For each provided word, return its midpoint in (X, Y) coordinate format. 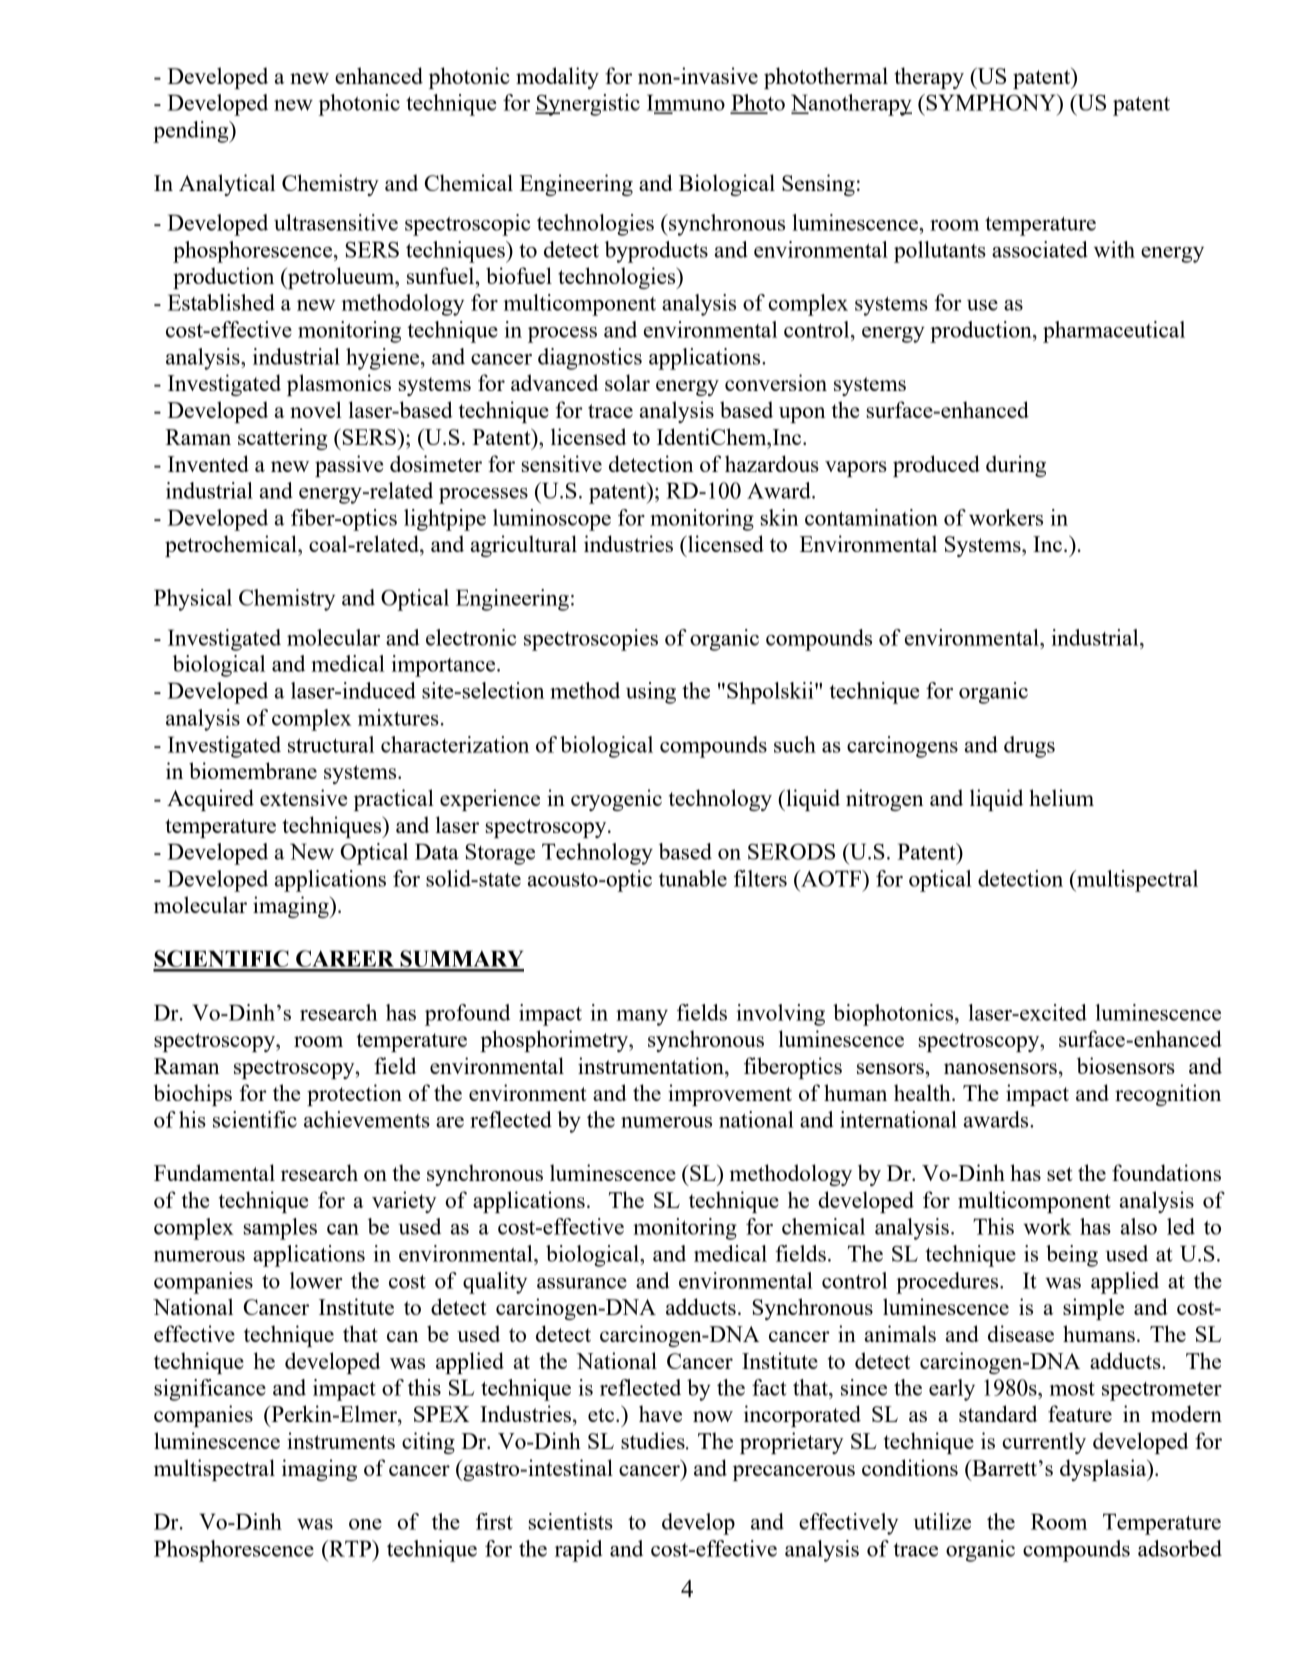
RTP (350, 1548)
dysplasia (1104, 1470)
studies (654, 1440)
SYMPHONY (991, 102)
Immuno (686, 103)
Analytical (227, 185)
